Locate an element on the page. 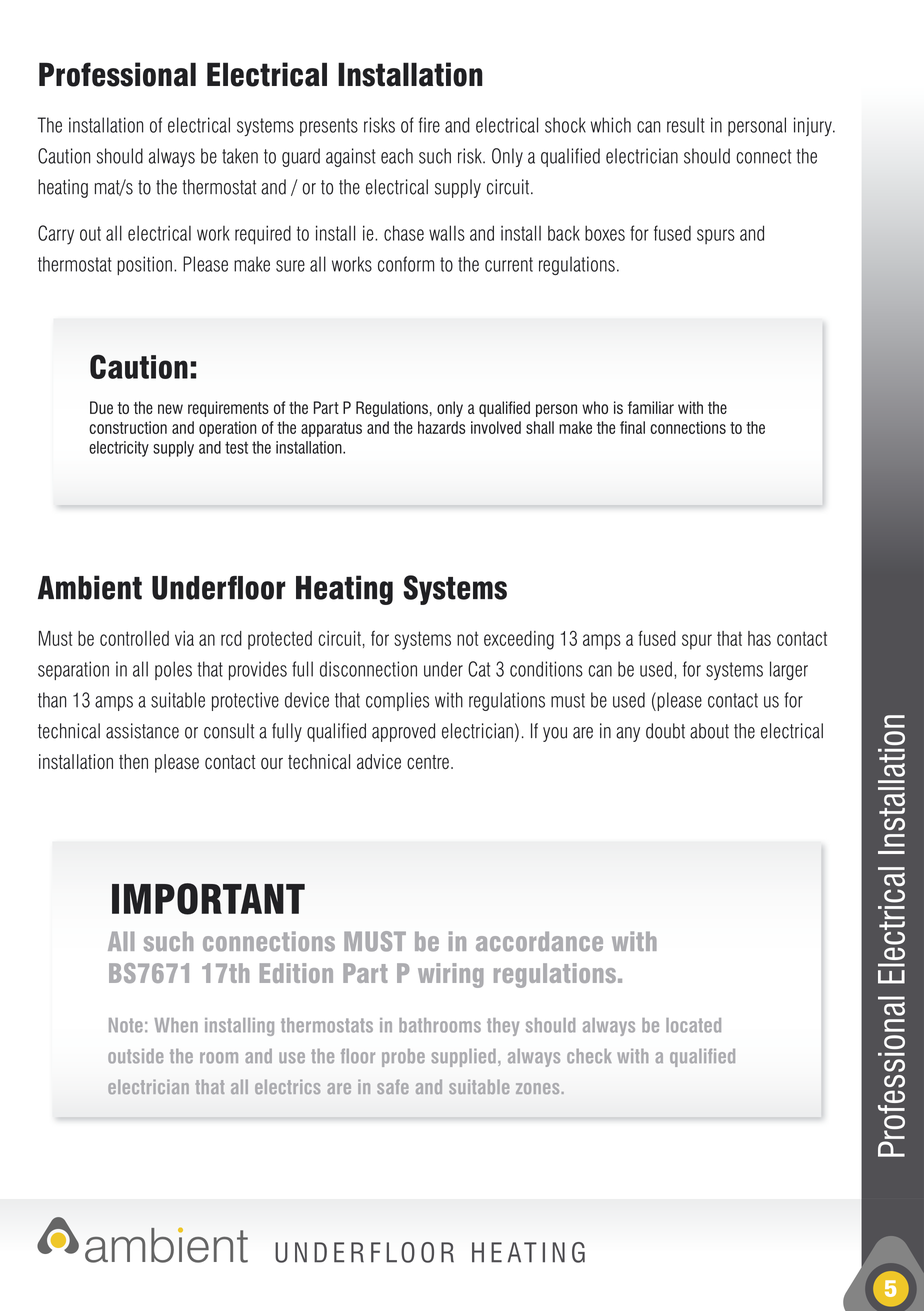 The image size is (924, 1311). outside is located at coordinates (135, 1056).
